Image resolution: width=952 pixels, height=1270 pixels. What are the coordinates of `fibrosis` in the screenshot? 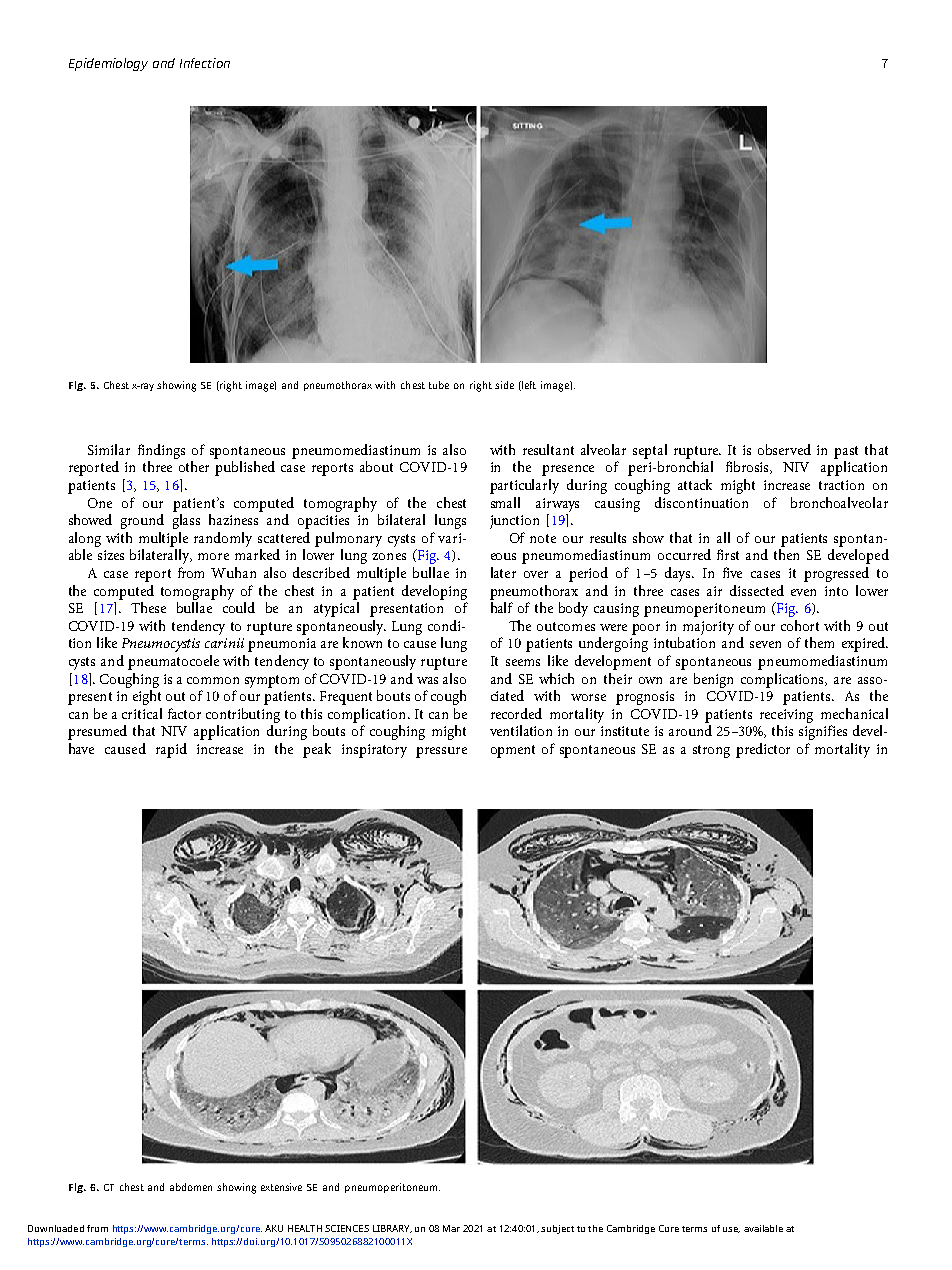 It's located at (749, 467).
